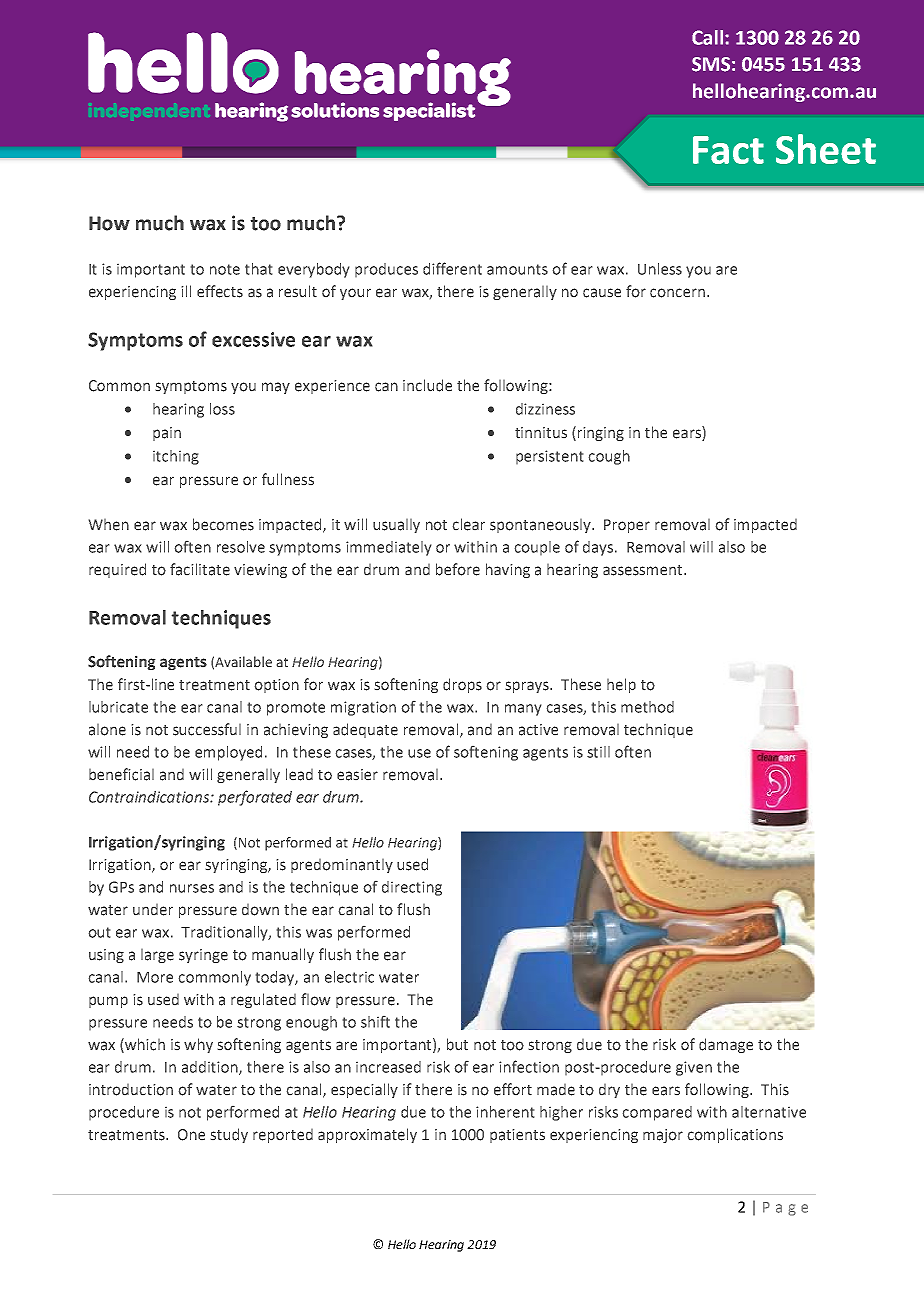  I want to click on patients, so click(517, 1136).
